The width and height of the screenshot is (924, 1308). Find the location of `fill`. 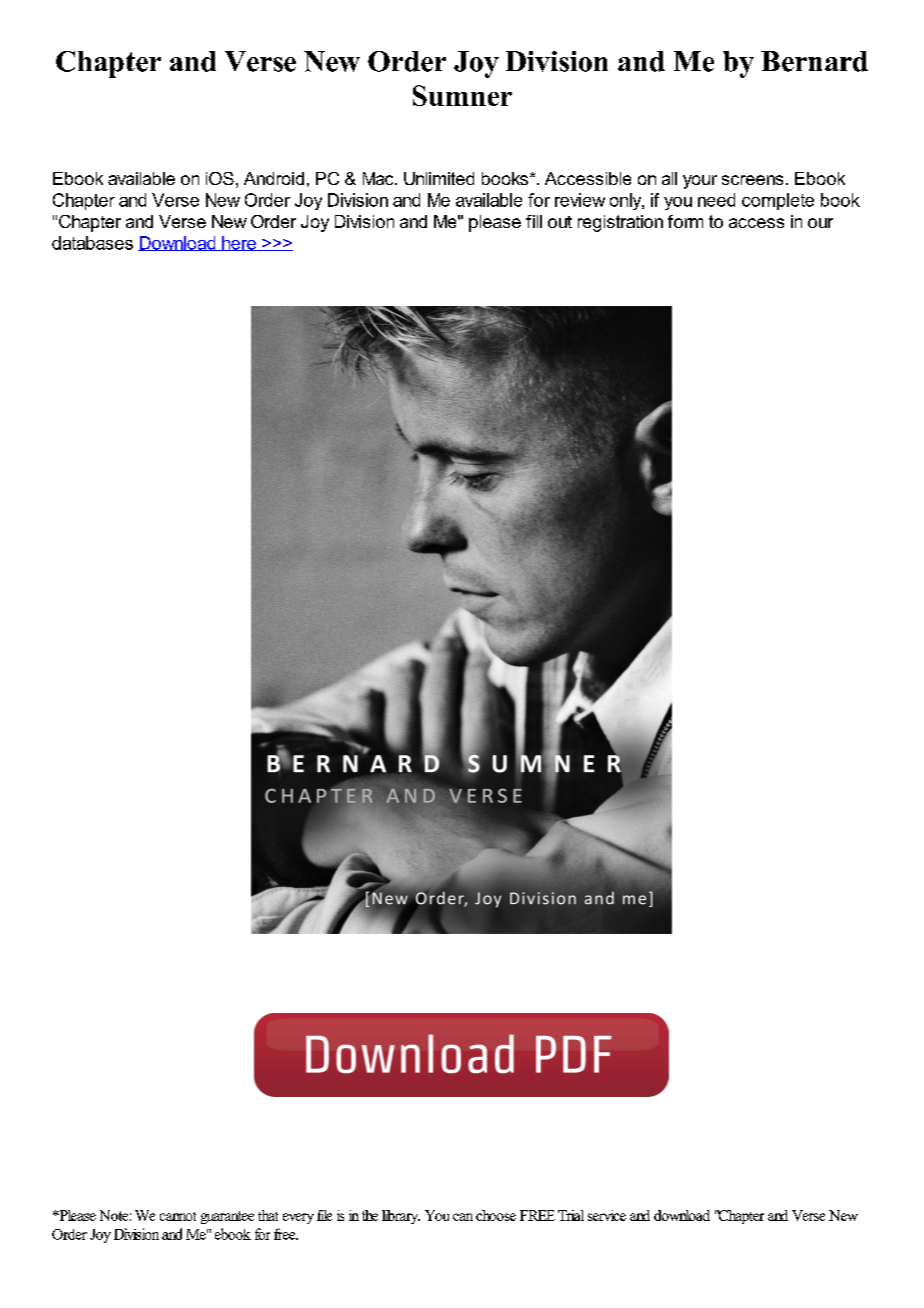

fill is located at coordinates (534, 221).
